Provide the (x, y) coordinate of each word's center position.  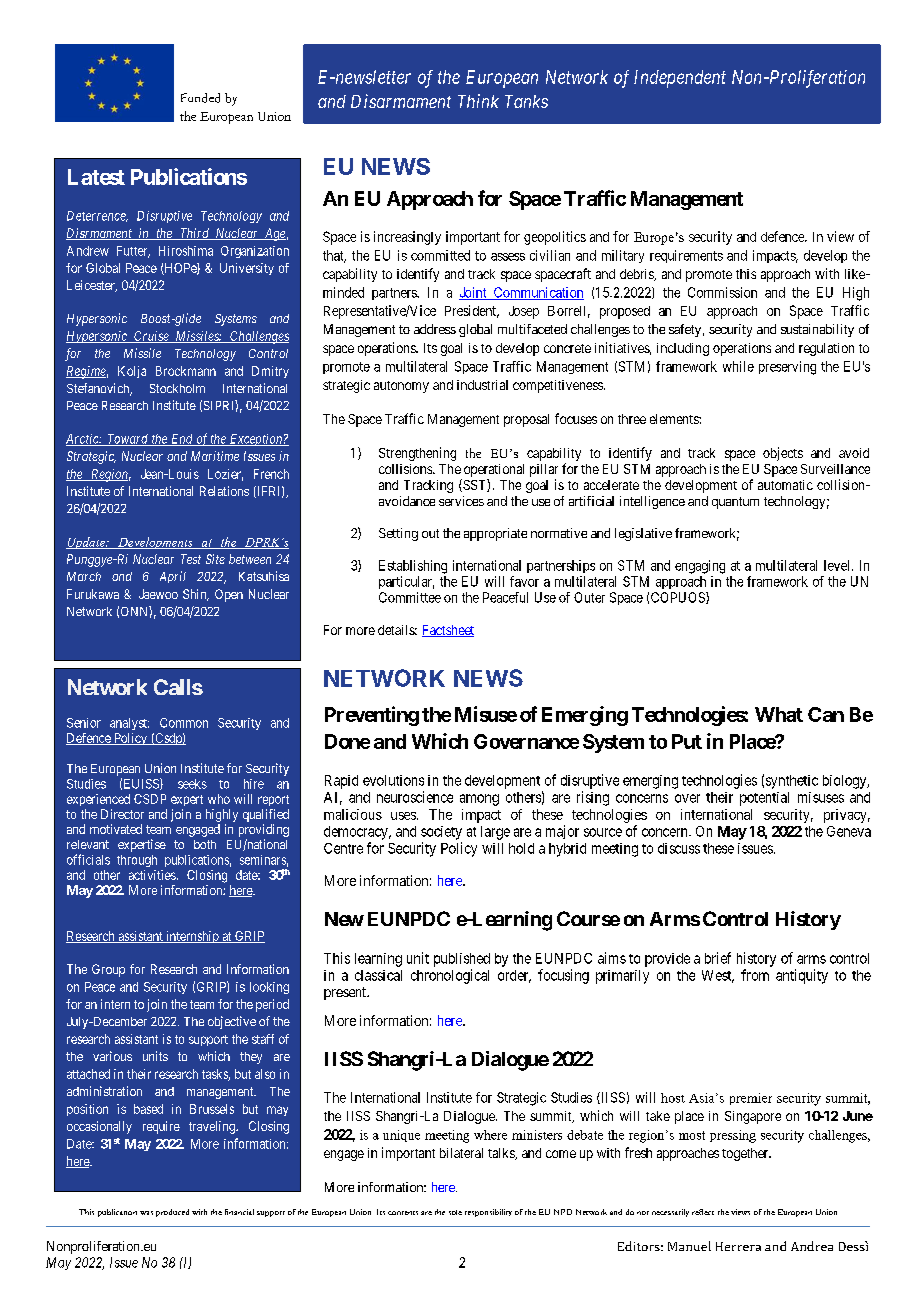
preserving (787, 368)
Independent (680, 79)
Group (108, 970)
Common (184, 723)
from (755, 975)
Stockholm (177, 388)
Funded (200, 98)
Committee (410, 597)
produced (172, 1213)
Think (478, 101)
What (779, 714)
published (462, 960)
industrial (482, 385)
